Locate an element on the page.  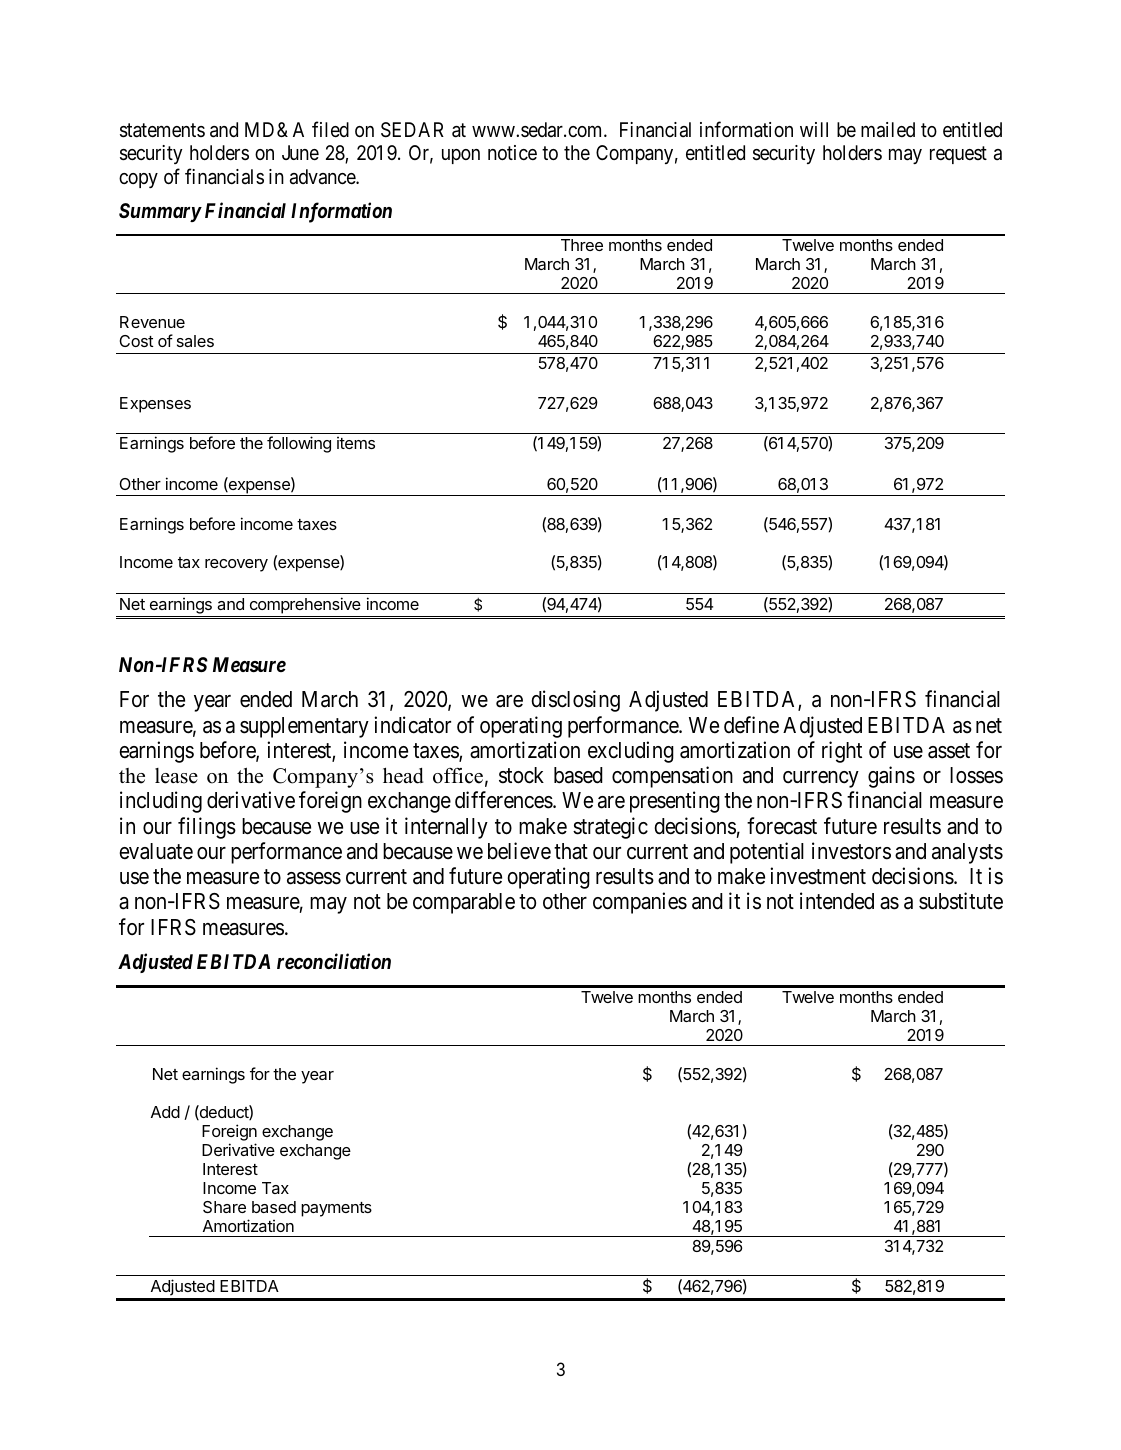
sales is located at coordinates (195, 341).
